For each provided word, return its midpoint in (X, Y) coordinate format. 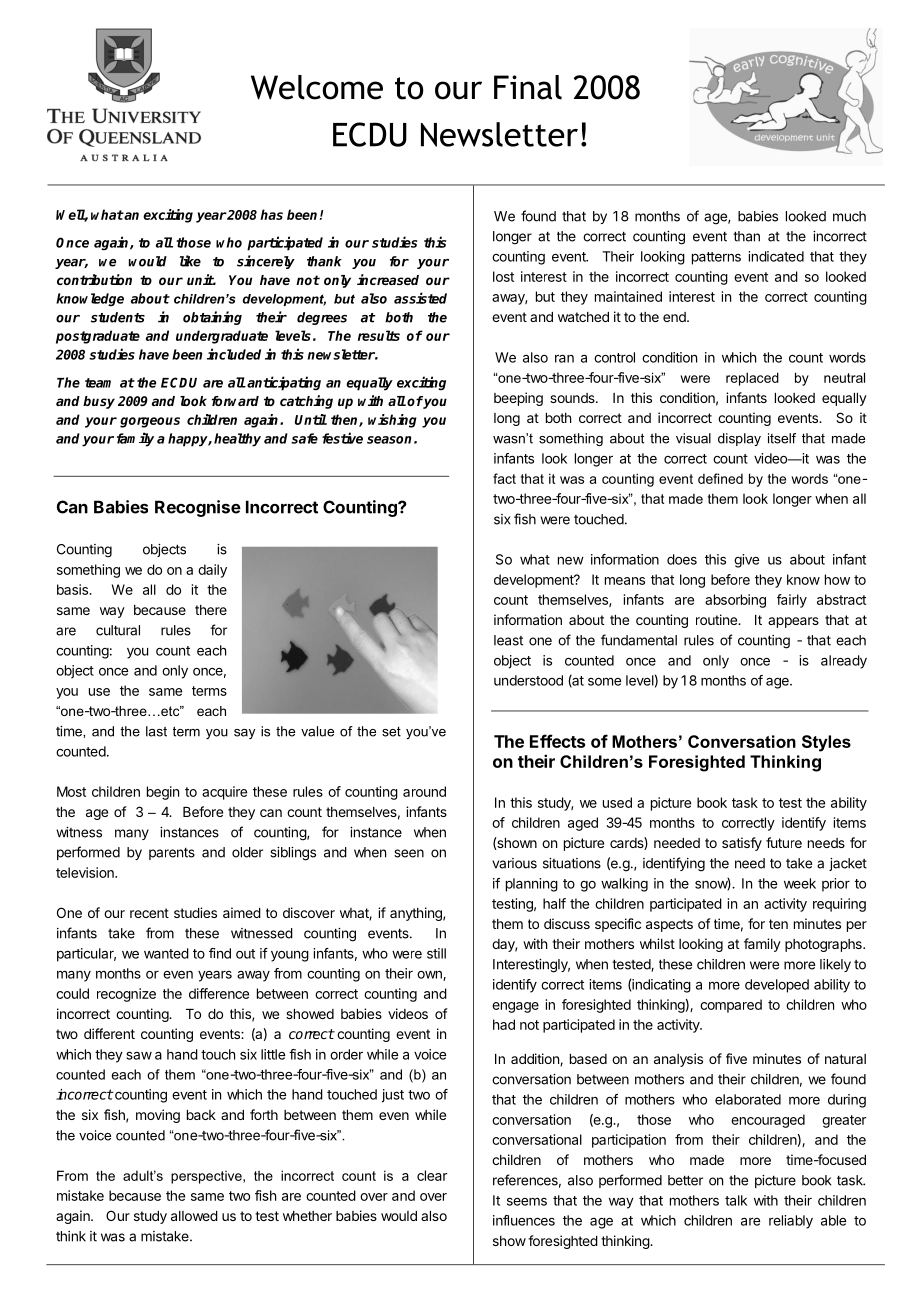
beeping (518, 399)
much (849, 216)
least (508, 640)
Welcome (317, 87)
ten (778, 924)
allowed (194, 1216)
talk (736, 1200)
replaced (752, 379)
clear (432, 1175)
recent (149, 913)
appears (793, 622)
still (436, 953)
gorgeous (150, 422)
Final (528, 87)
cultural (118, 630)
